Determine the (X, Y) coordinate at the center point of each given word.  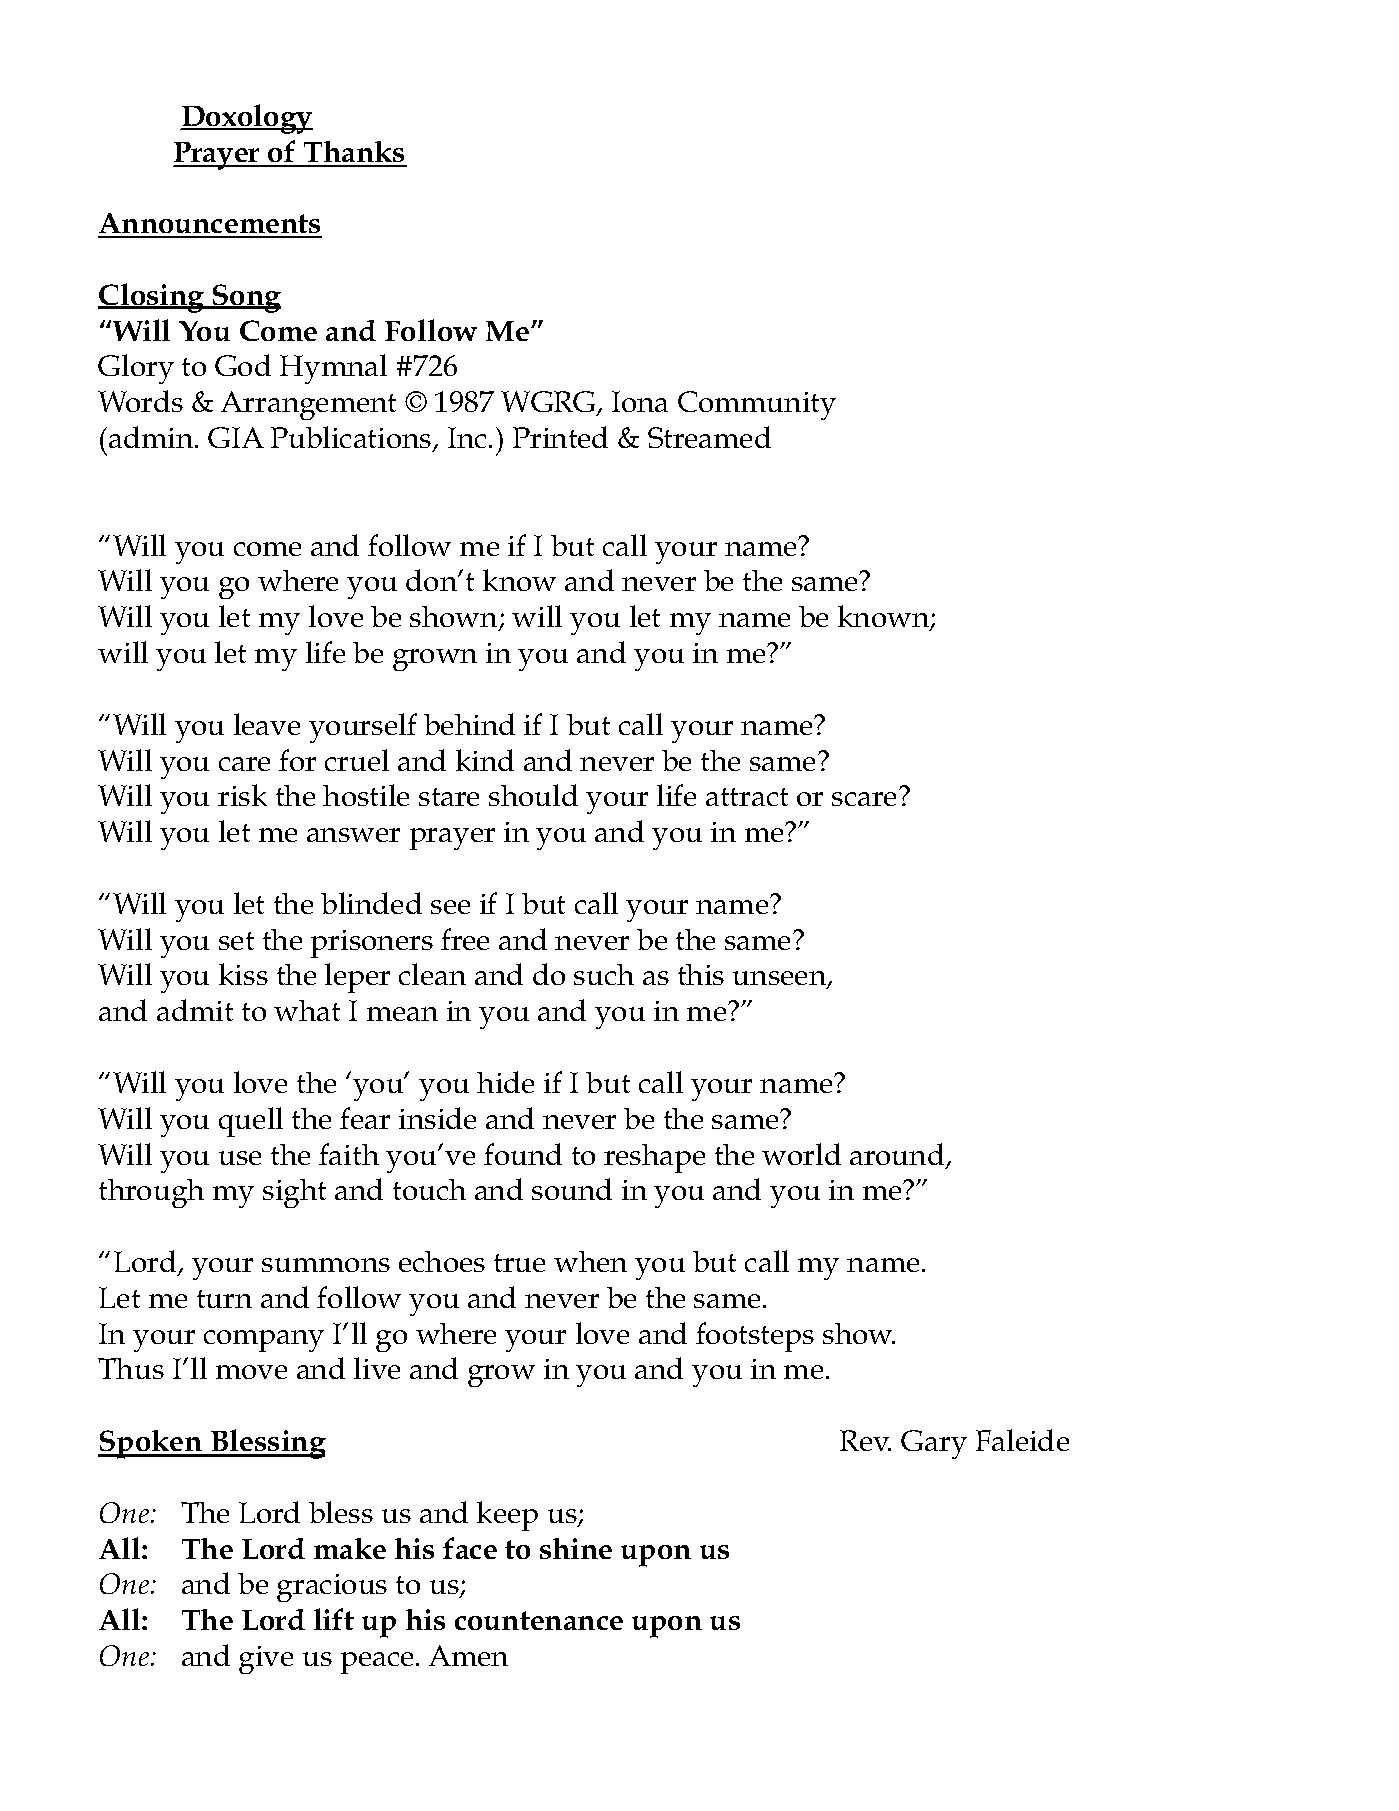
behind (469, 724)
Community (757, 405)
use (240, 1158)
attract (747, 797)
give (266, 1660)
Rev (865, 1440)
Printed (560, 437)
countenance (539, 1620)
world (801, 1154)
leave (267, 724)
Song (246, 298)
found (523, 1154)
